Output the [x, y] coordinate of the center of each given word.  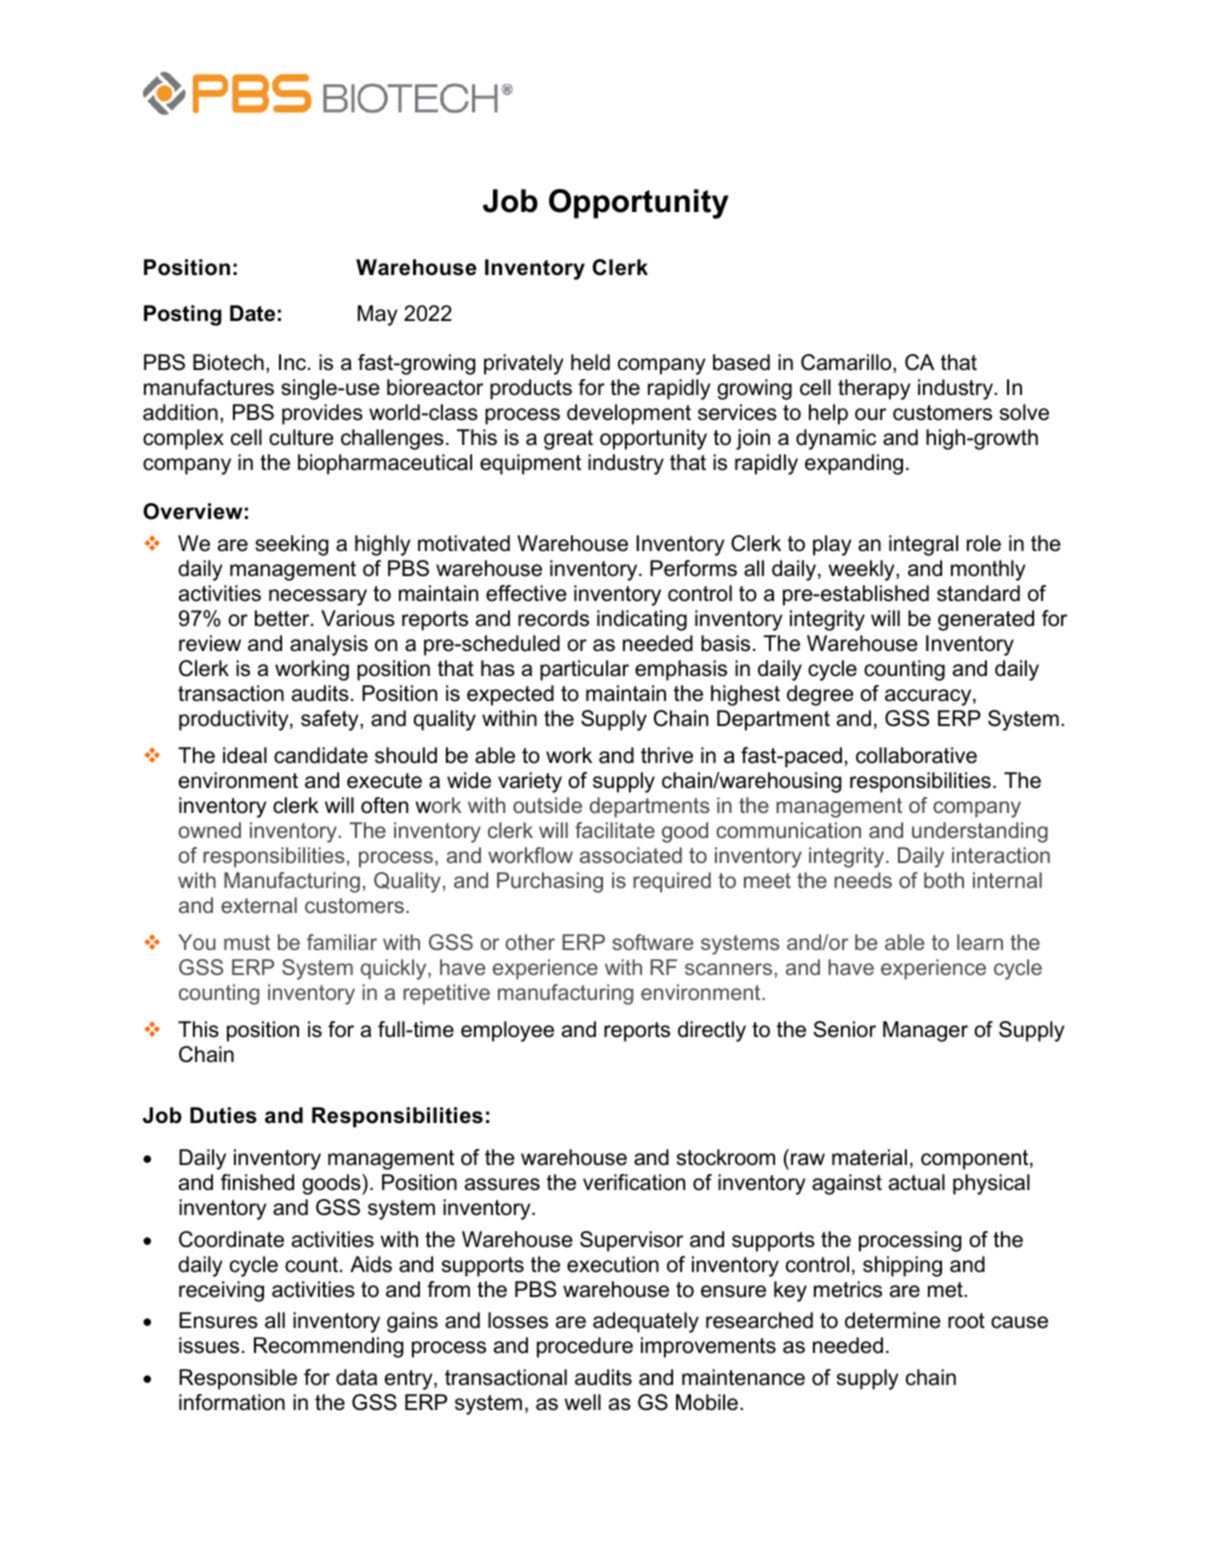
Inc [294, 362]
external [259, 905]
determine [893, 1320]
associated [631, 855]
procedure [585, 1347]
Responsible [238, 1379]
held [590, 362]
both [944, 880]
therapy [874, 389]
